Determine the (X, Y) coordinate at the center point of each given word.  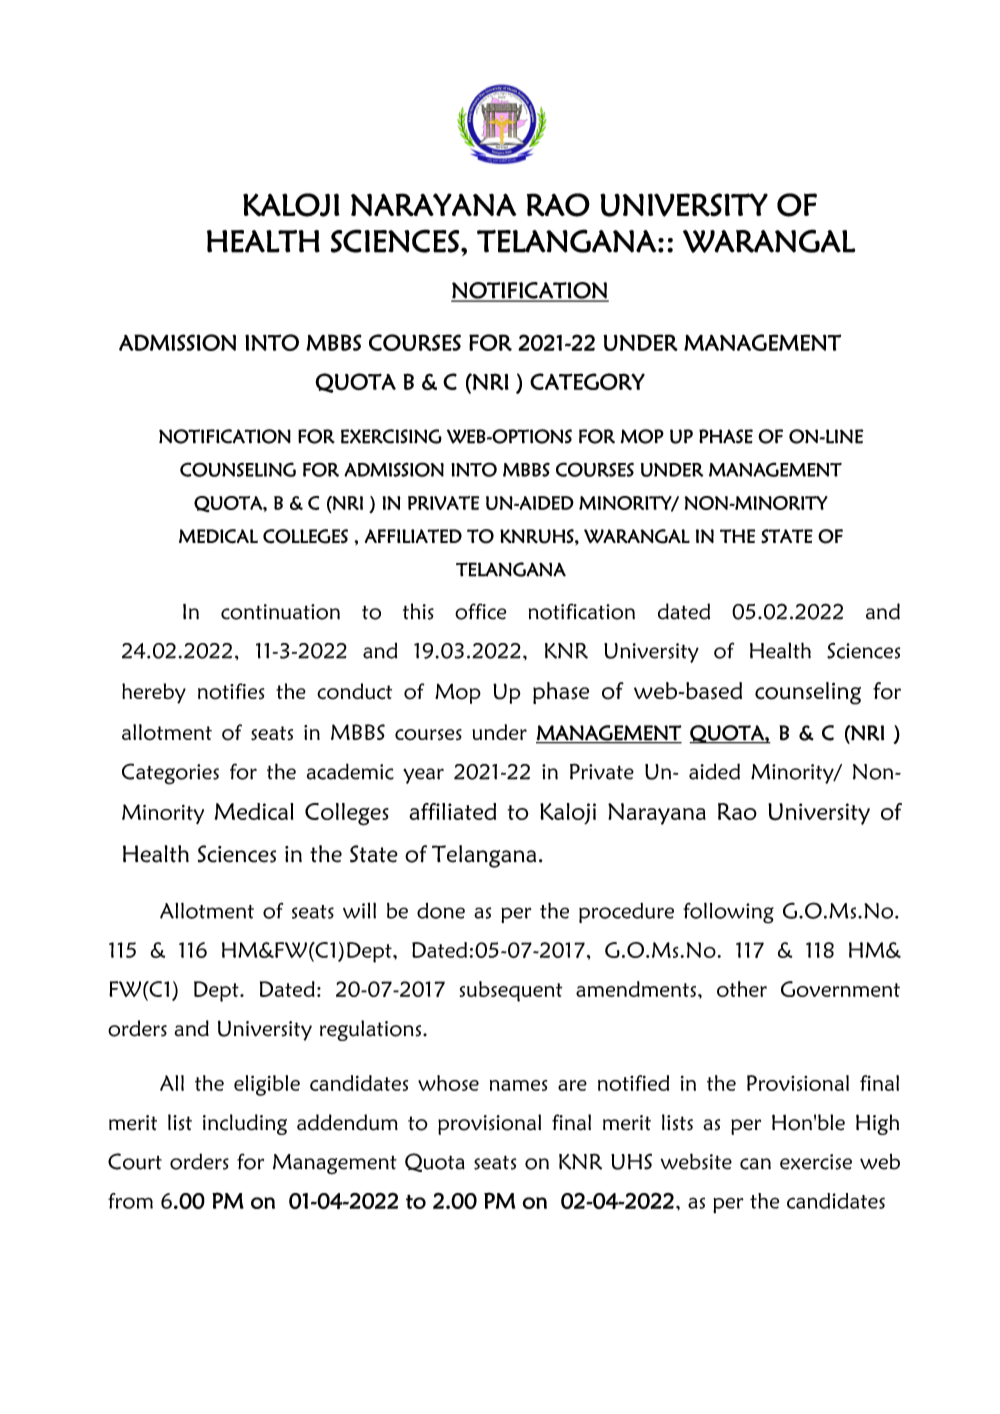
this (418, 611)
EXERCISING (391, 436)
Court (135, 1161)
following (728, 913)
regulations (372, 1030)
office (480, 611)
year (423, 776)
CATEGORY (587, 381)
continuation (280, 612)
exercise (816, 1162)
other (742, 989)
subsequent (511, 991)
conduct (354, 691)
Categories (170, 774)
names (518, 1085)
